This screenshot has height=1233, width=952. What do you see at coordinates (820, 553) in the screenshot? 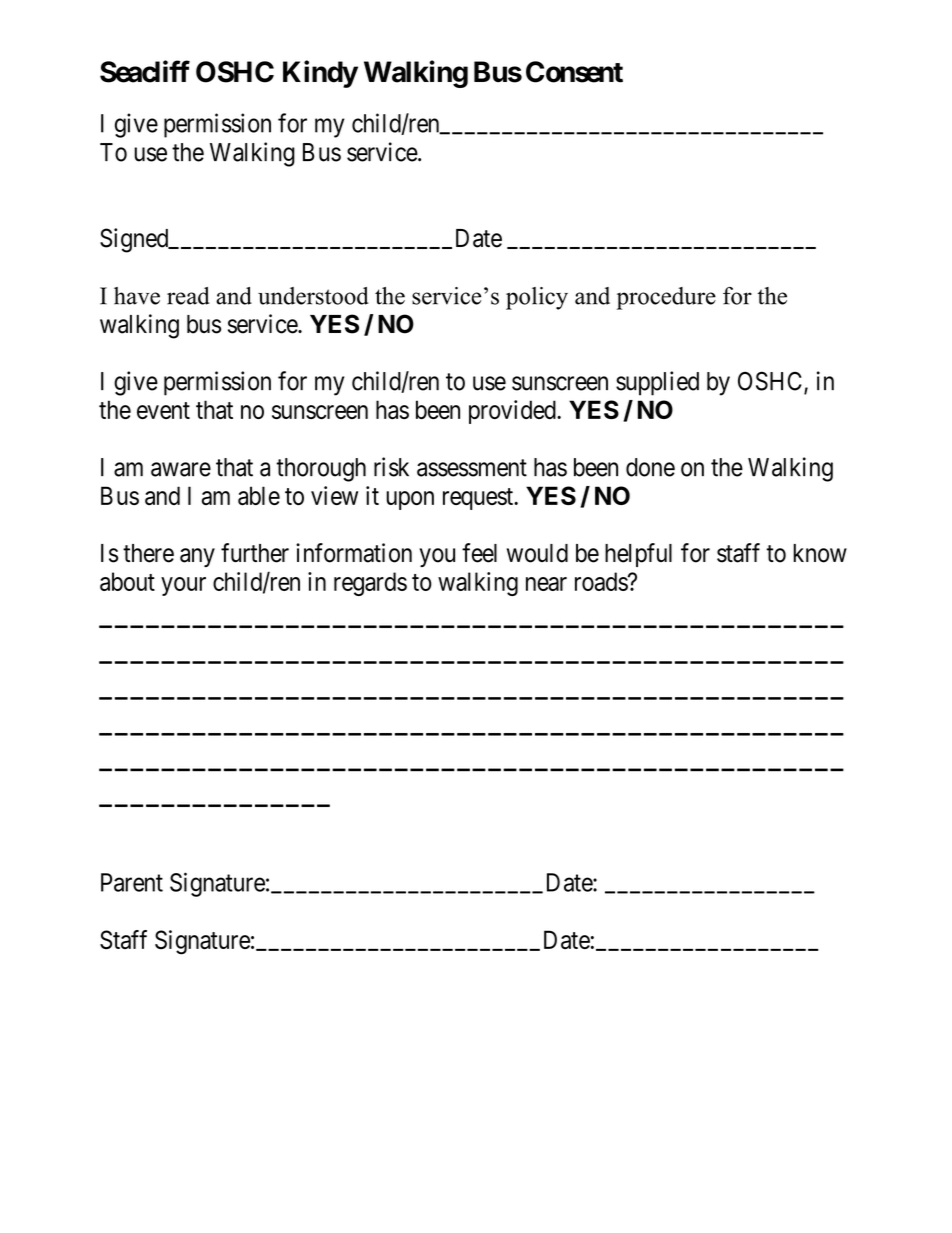
I see `know` at bounding box center [820, 553].
